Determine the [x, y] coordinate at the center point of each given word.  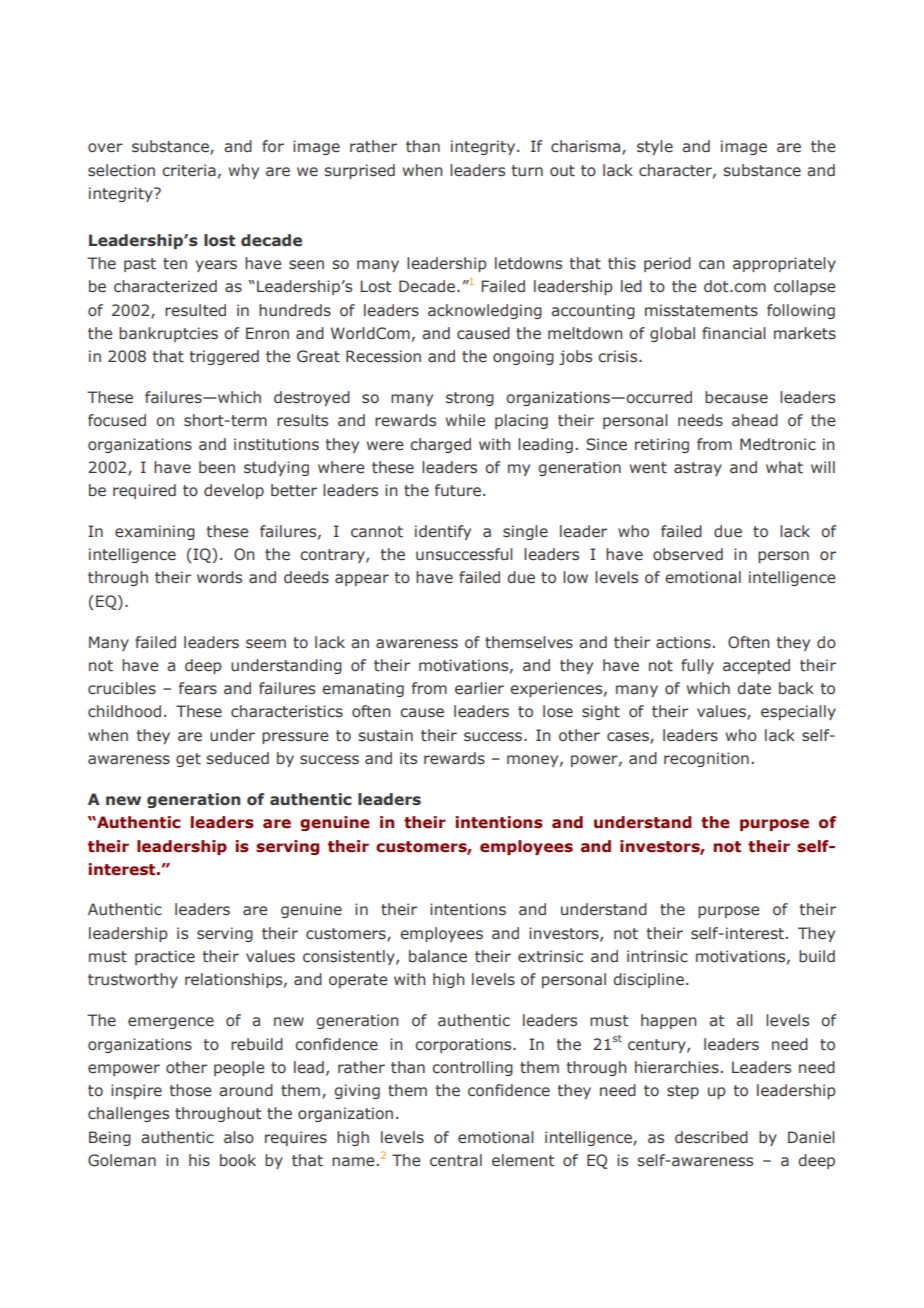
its [408, 758]
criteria [189, 170]
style [655, 147]
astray [698, 469]
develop [234, 491]
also [239, 1137]
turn [527, 171]
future [458, 490]
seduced [237, 758]
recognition [706, 759]
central [456, 1160]
